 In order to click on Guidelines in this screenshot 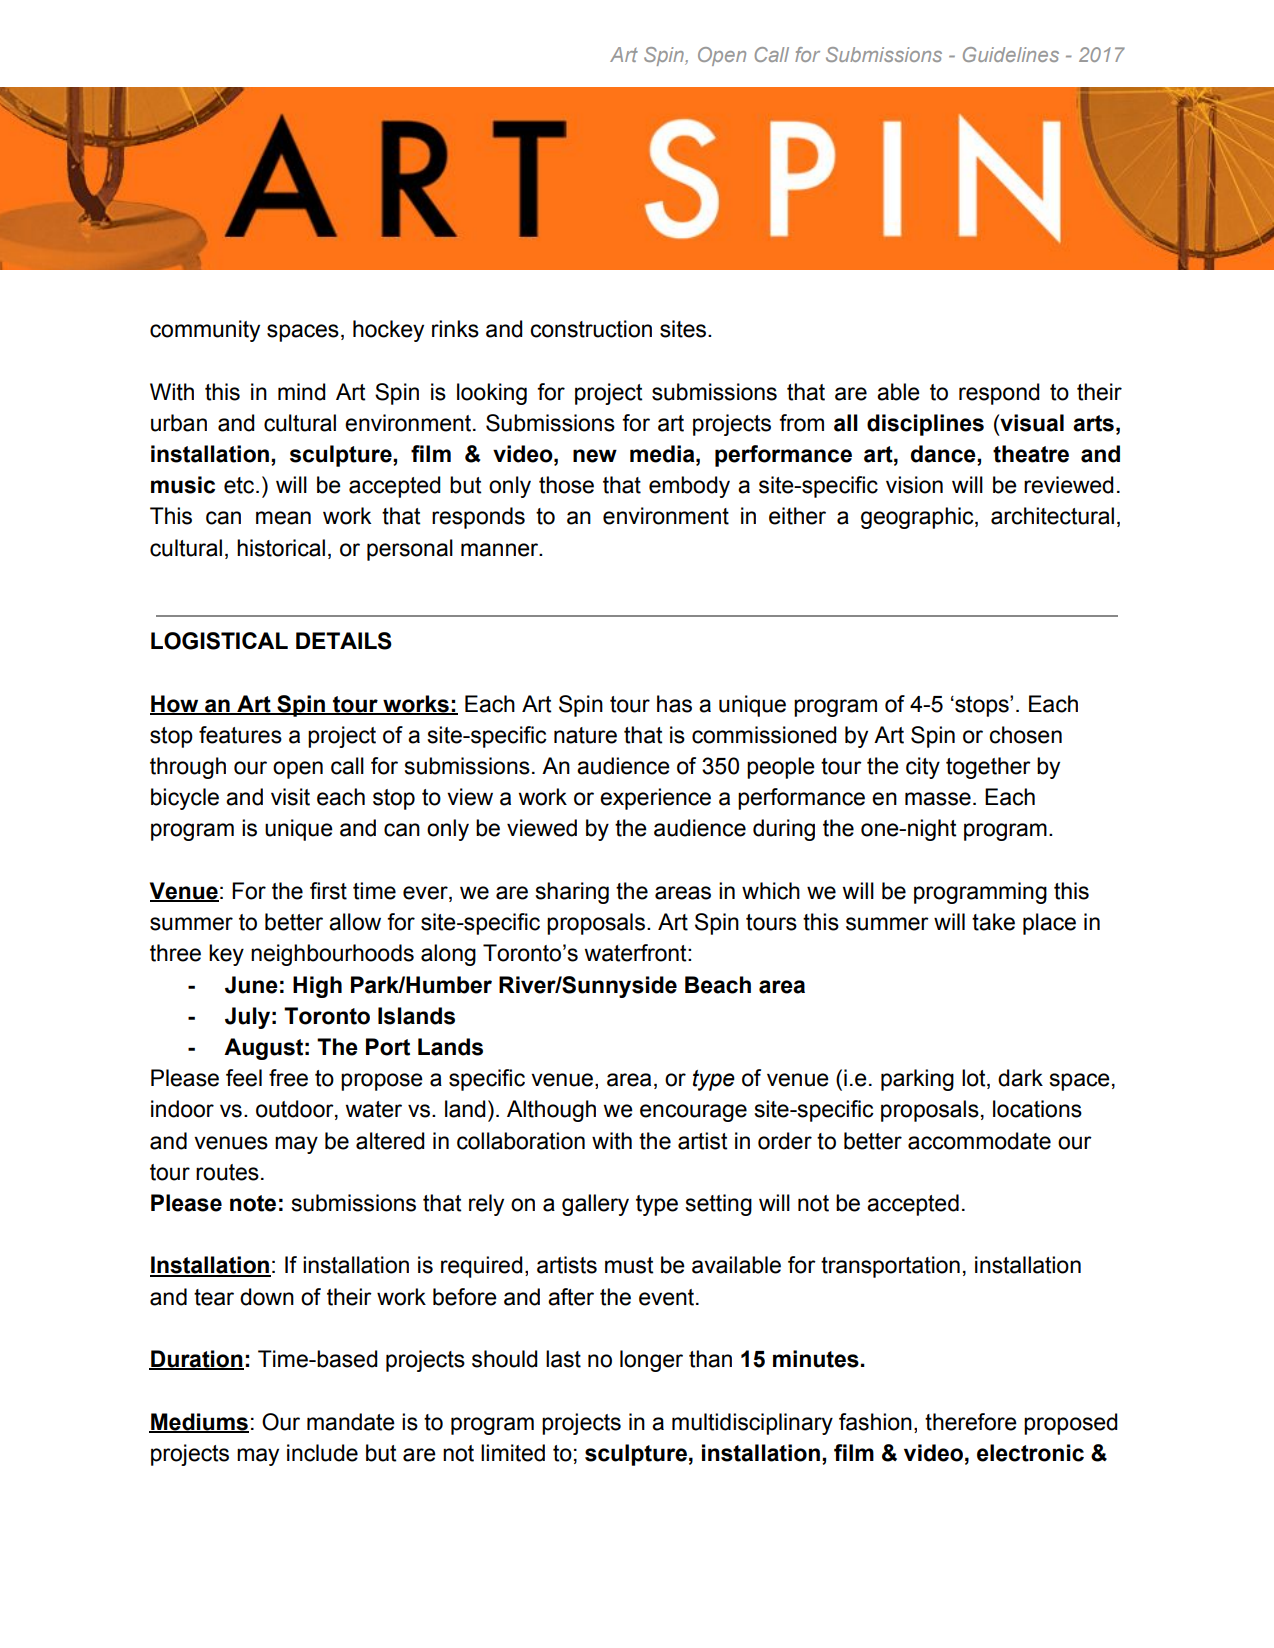, I will do `click(1011, 54)`.
